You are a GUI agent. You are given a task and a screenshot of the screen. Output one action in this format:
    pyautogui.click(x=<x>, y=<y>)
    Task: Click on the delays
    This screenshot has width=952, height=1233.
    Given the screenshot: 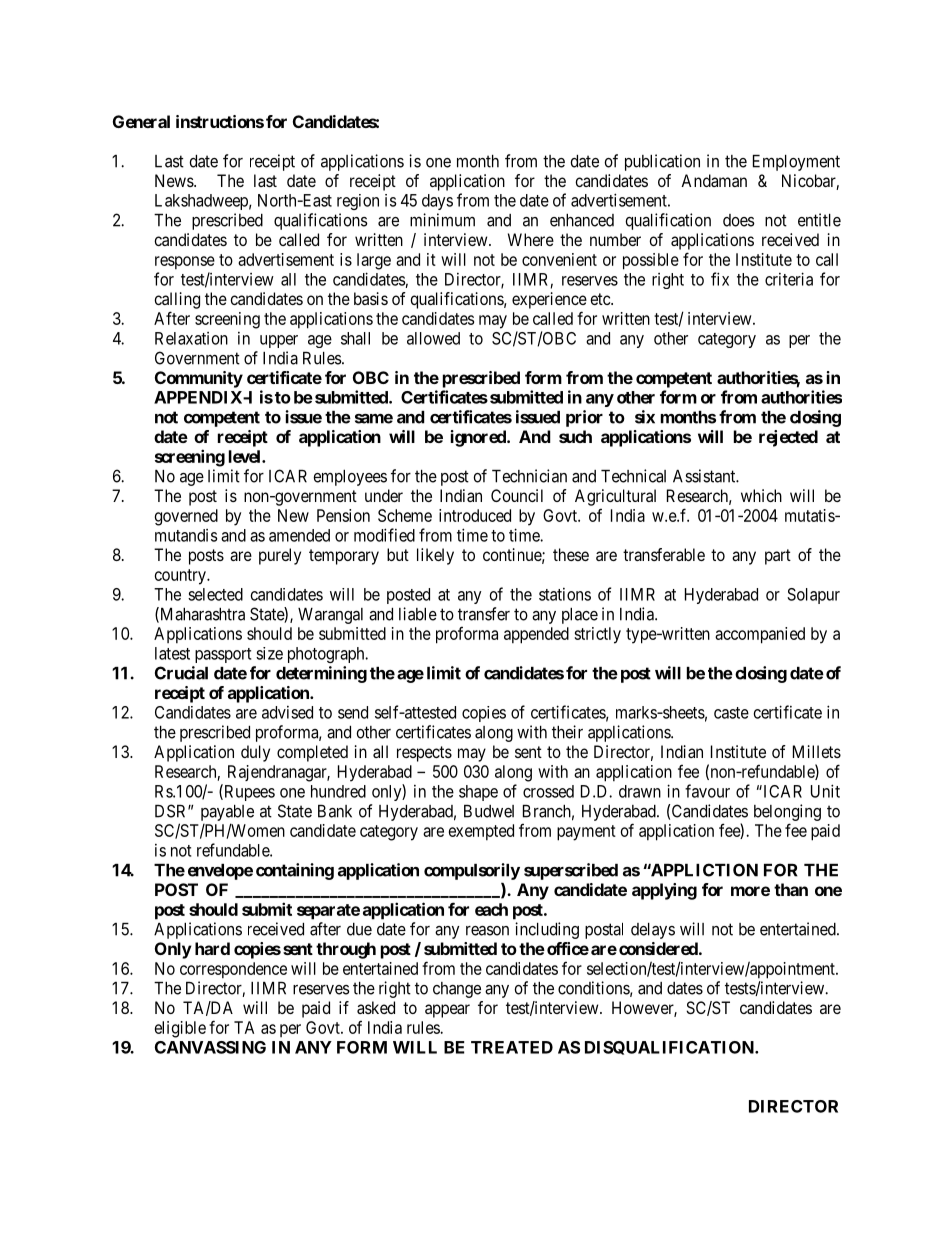 What is the action you would take?
    pyautogui.click(x=653, y=931)
